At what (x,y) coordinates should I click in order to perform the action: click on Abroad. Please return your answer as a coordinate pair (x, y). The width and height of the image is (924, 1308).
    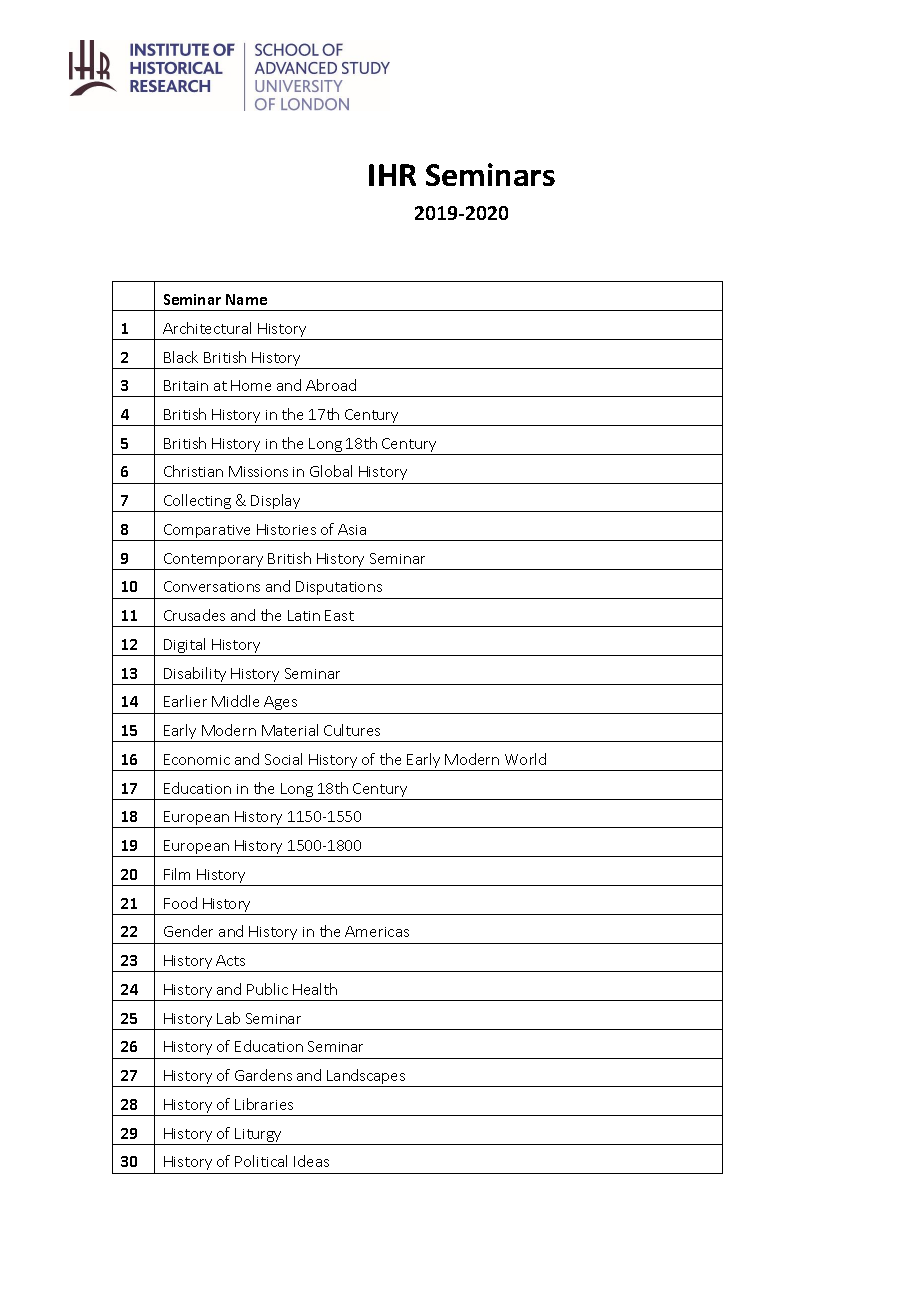
    Looking at the image, I should click on (331, 385).
